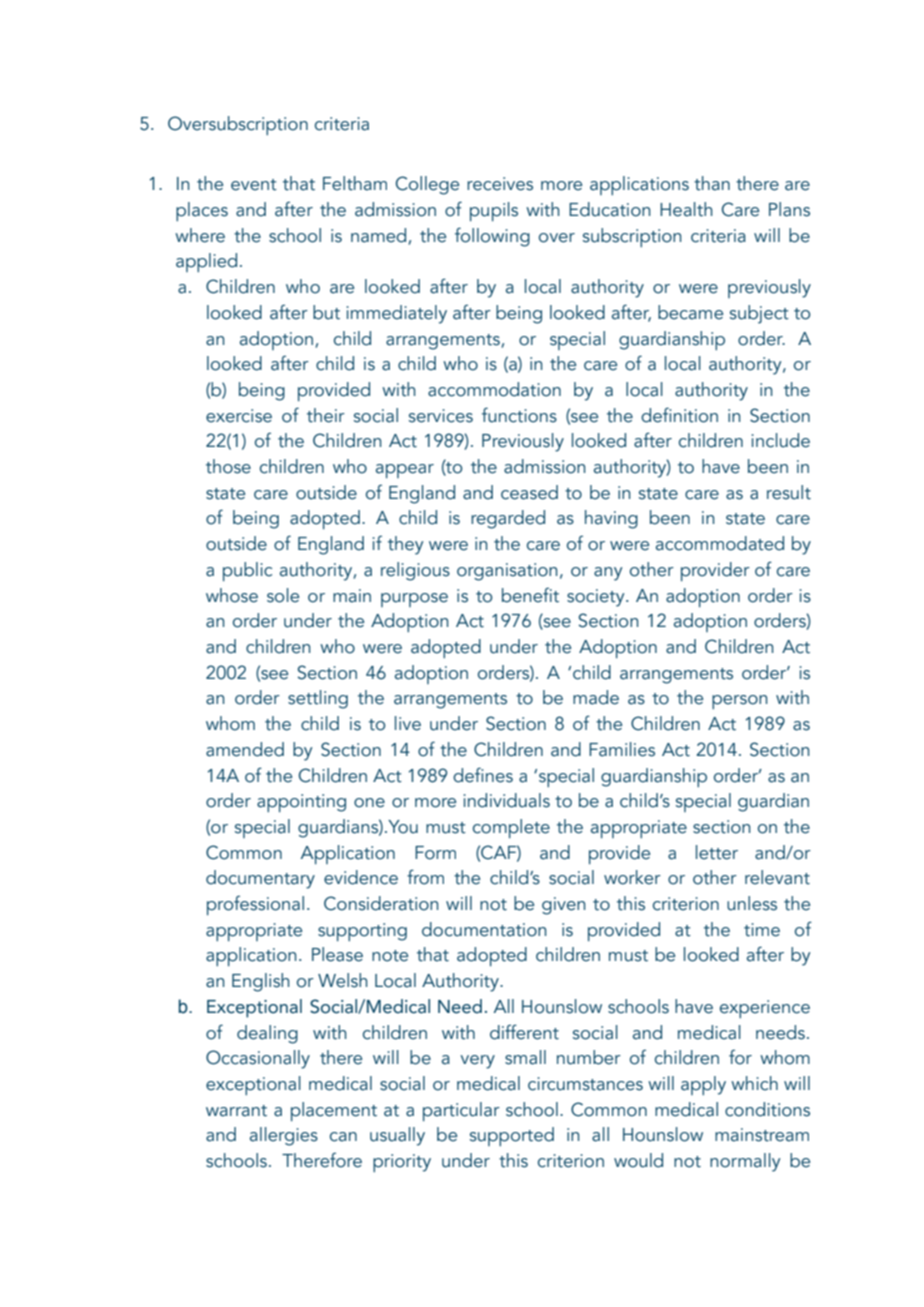  I want to click on unless, so click(752, 903).
